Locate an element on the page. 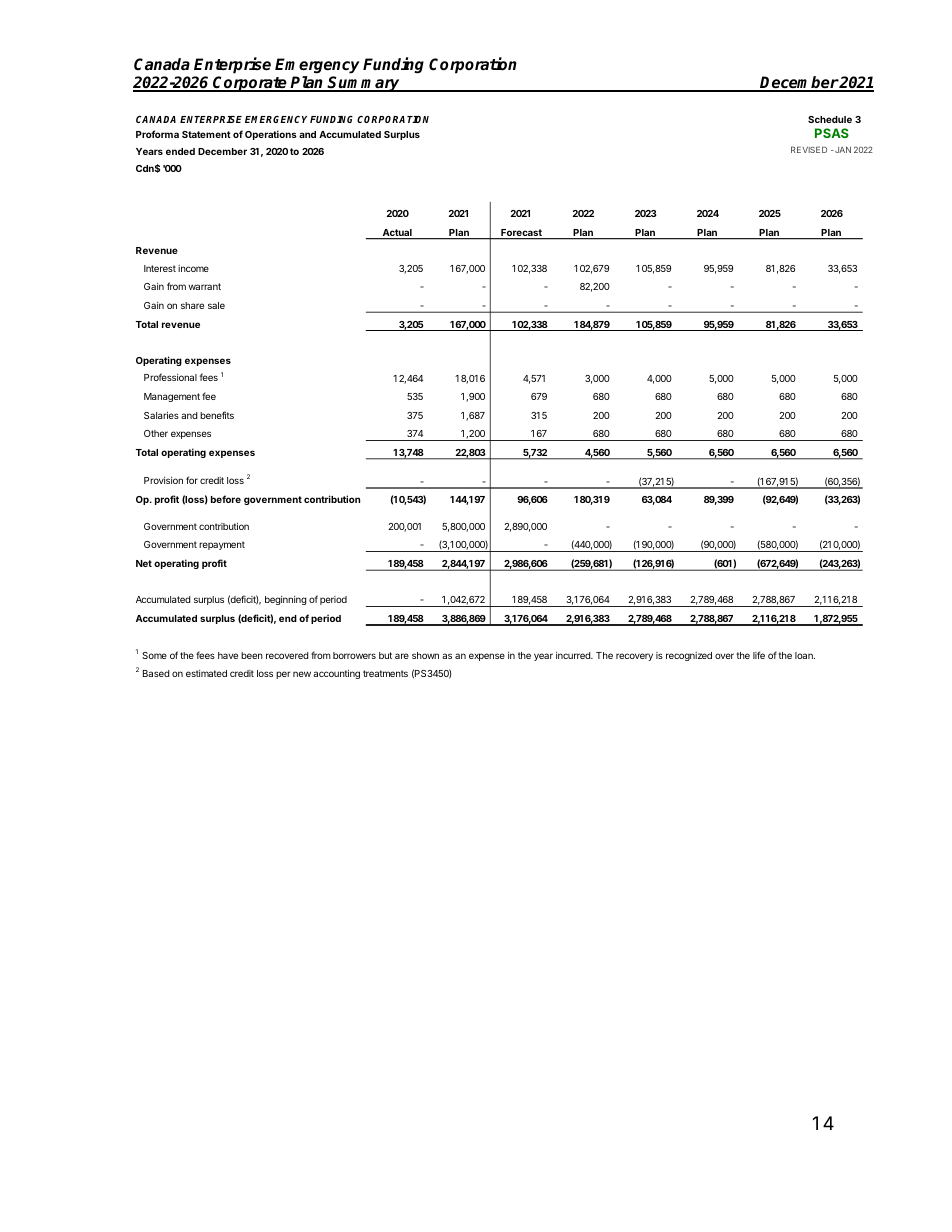 The height and width of the document is (1232, 952). Schedule is located at coordinates (830, 119).
